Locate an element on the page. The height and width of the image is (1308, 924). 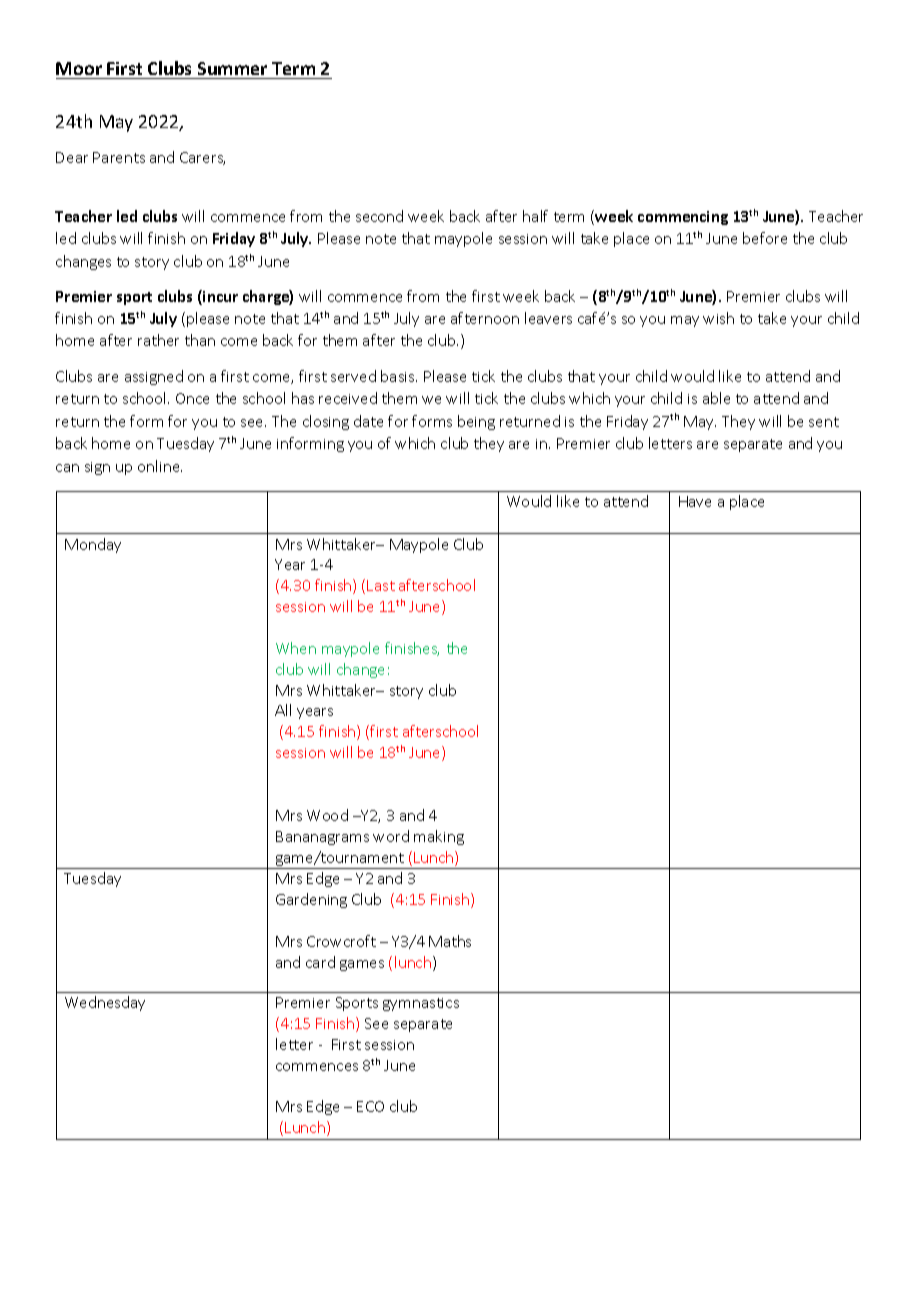
making is located at coordinates (439, 837).
